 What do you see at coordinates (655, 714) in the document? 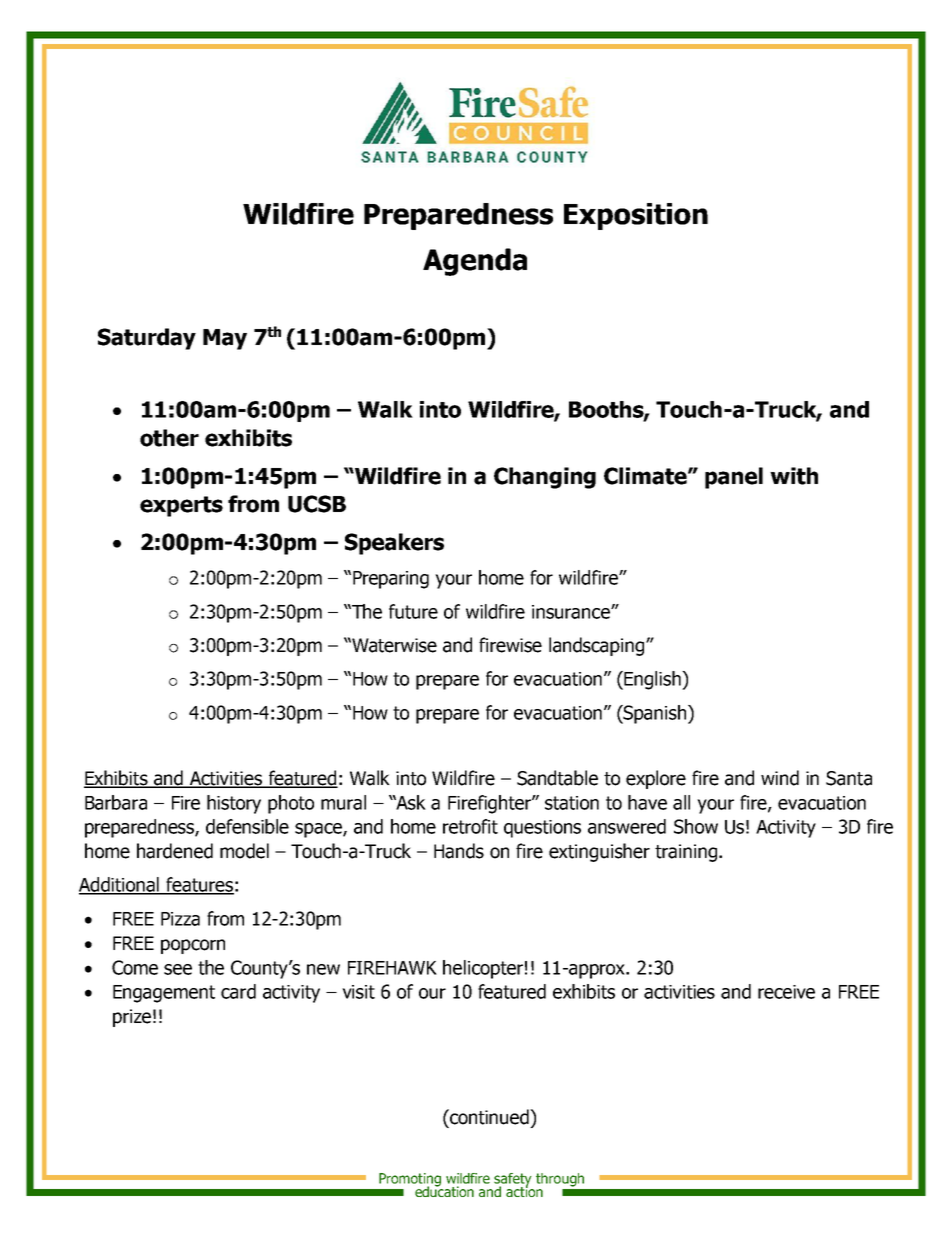
I see `Spanish` at bounding box center [655, 714].
